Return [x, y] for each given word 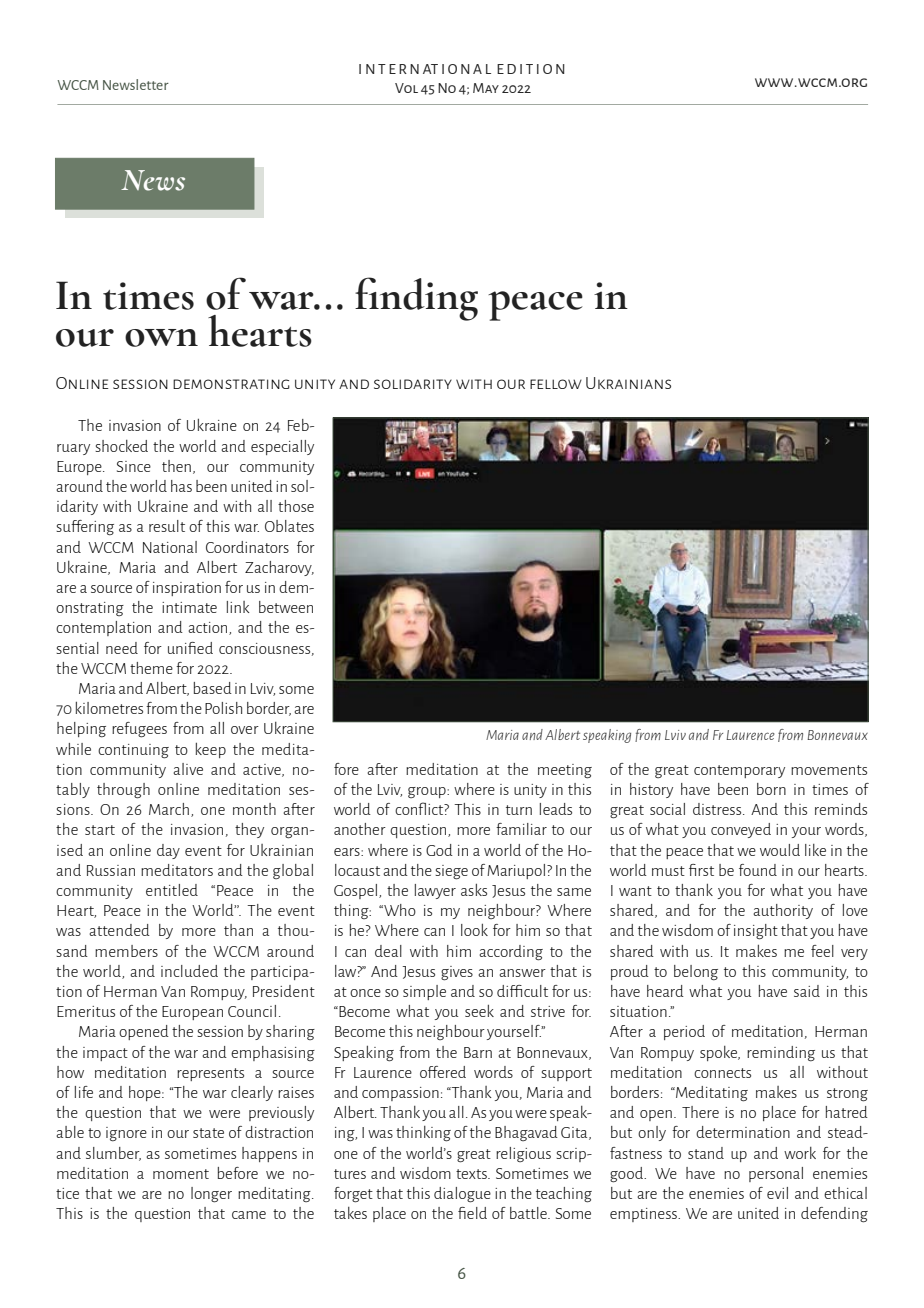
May [486, 88]
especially [282, 447]
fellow [556, 384]
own [161, 338]
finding [416, 299]
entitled [172, 890]
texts [472, 1174]
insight [756, 932]
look [474, 930]
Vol [406, 88]
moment [181, 1174]
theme [151, 668]
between [286, 607]
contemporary [739, 771]
